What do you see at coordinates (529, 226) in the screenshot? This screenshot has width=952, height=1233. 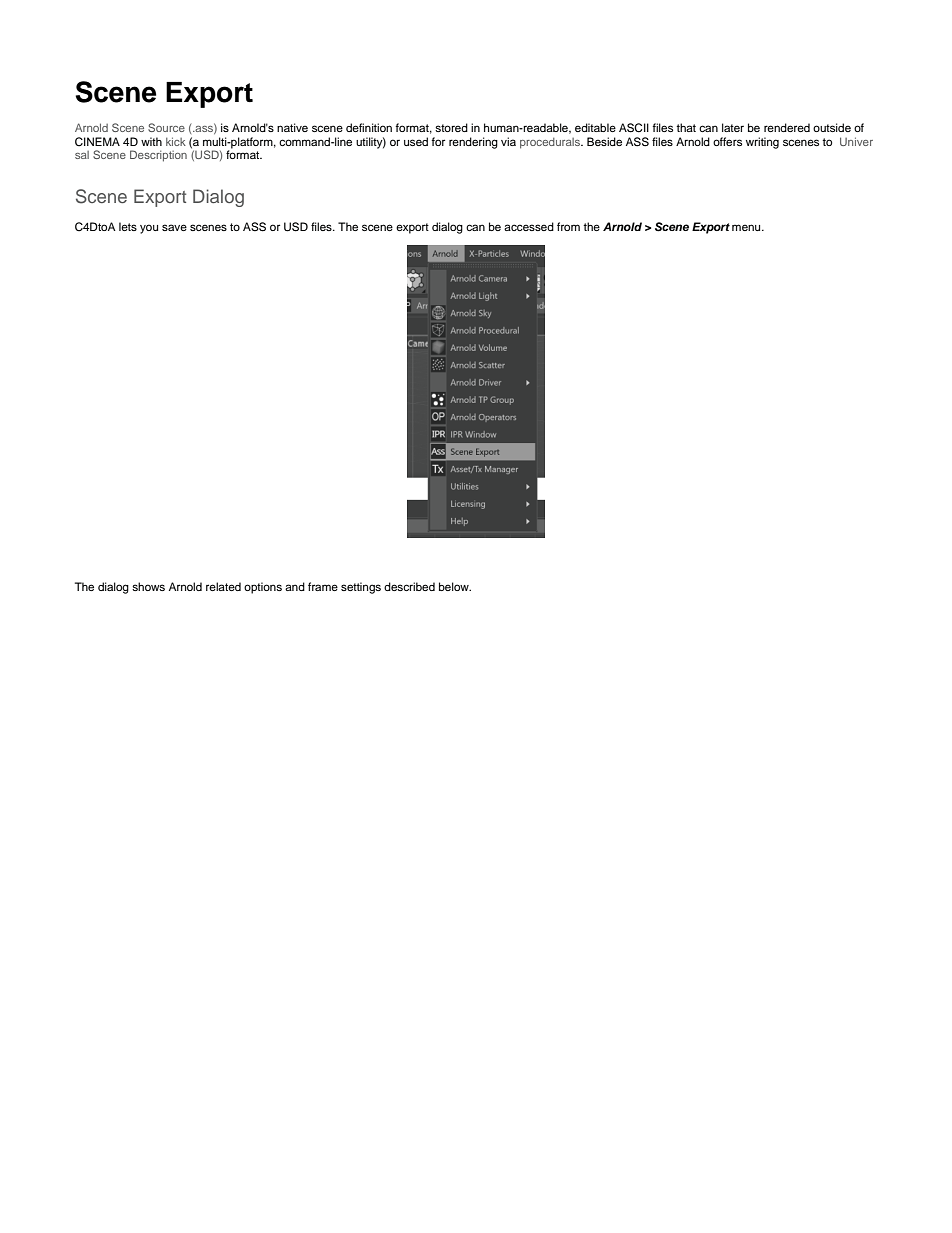 I see `accessed` at bounding box center [529, 226].
